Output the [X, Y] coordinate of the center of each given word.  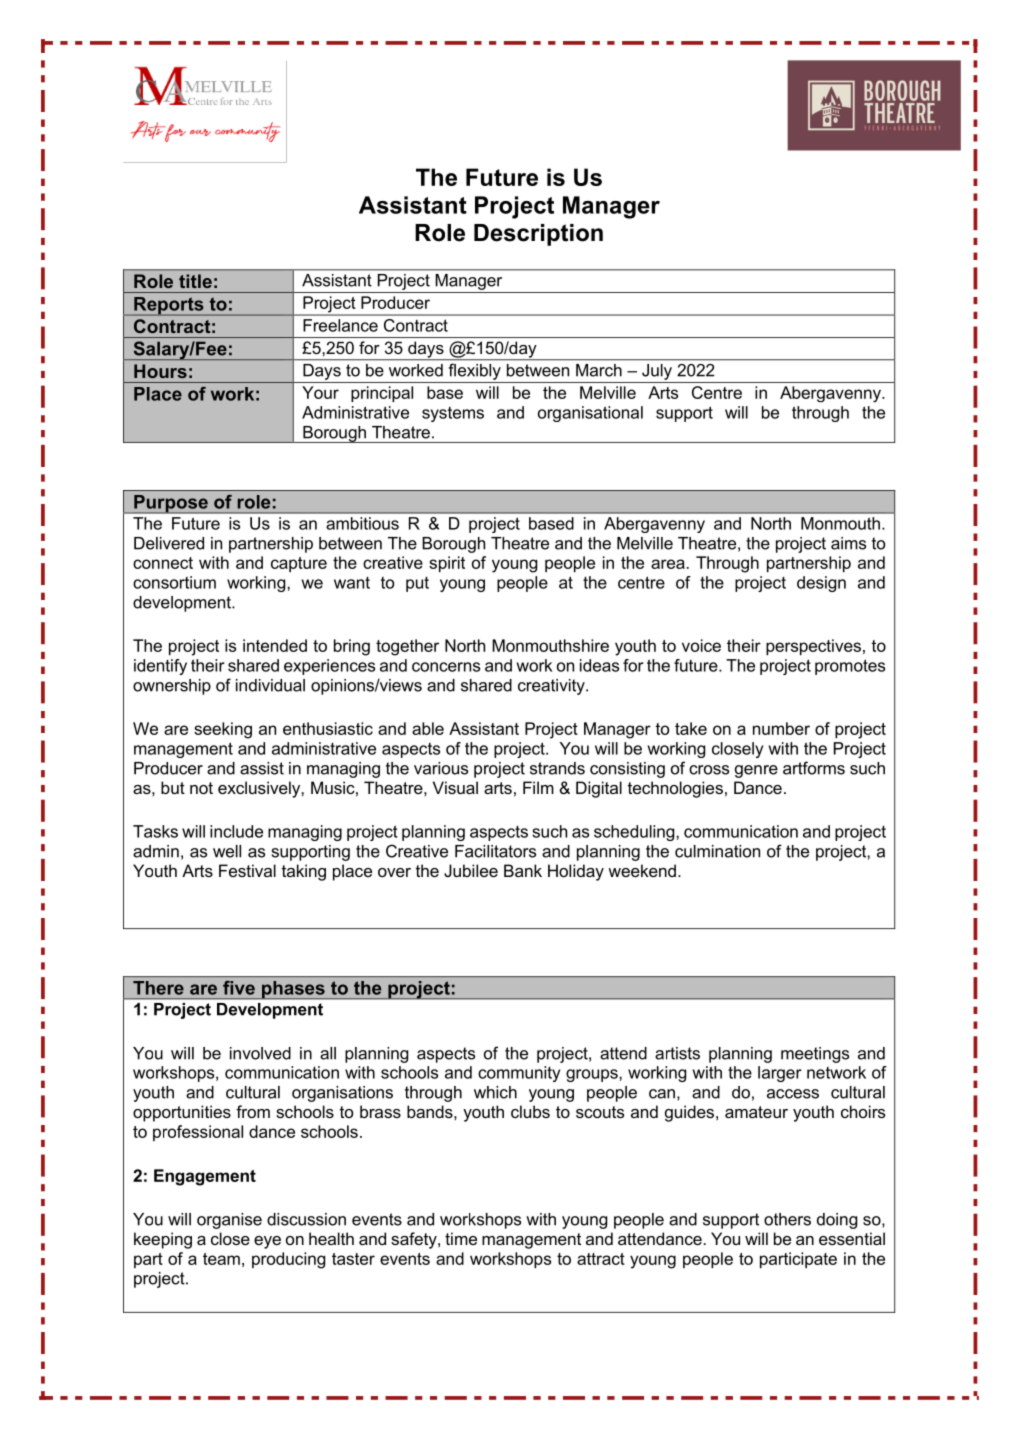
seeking [223, 730]
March [599, 370]
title [195, 281]
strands [557, 768]
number [781, 728]
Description [538, 235]
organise [229, 1221]
